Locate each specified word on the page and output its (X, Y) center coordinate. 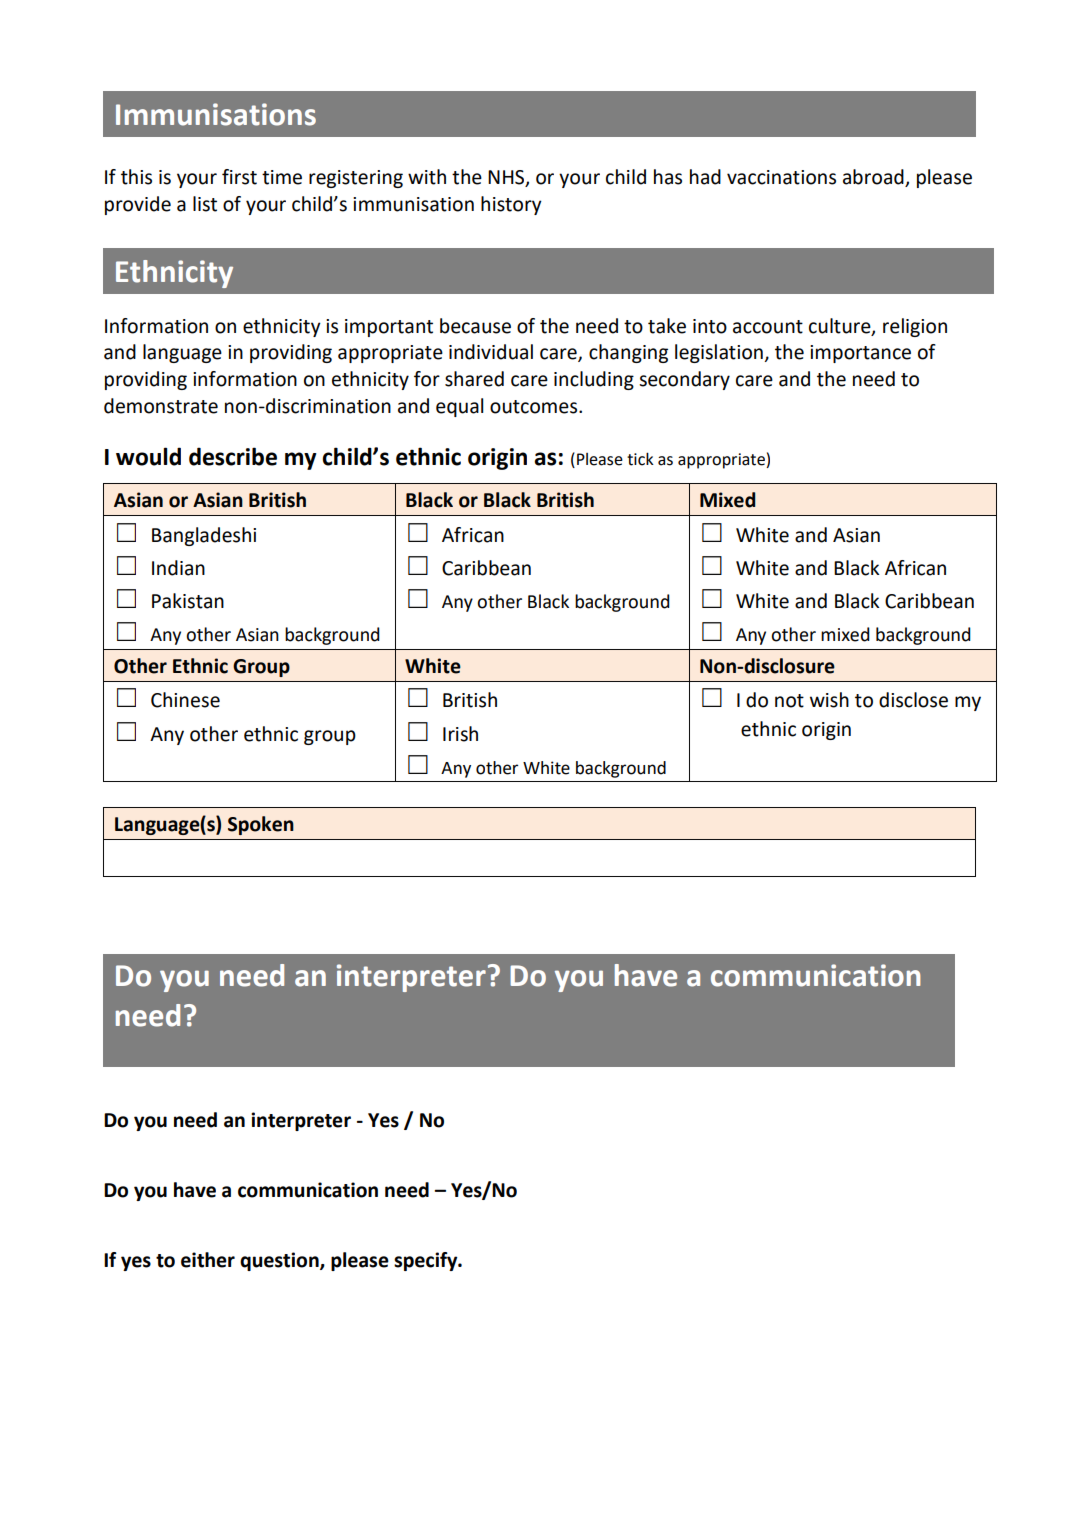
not (789, 701)
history (511, 205)
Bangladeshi (204, 536)
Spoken (261, 825)
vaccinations (781, 177)
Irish (460, 734)
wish (829, 700)
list (205, 204)
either (208, 1260)
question (280, 1261)
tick (640, 459)
